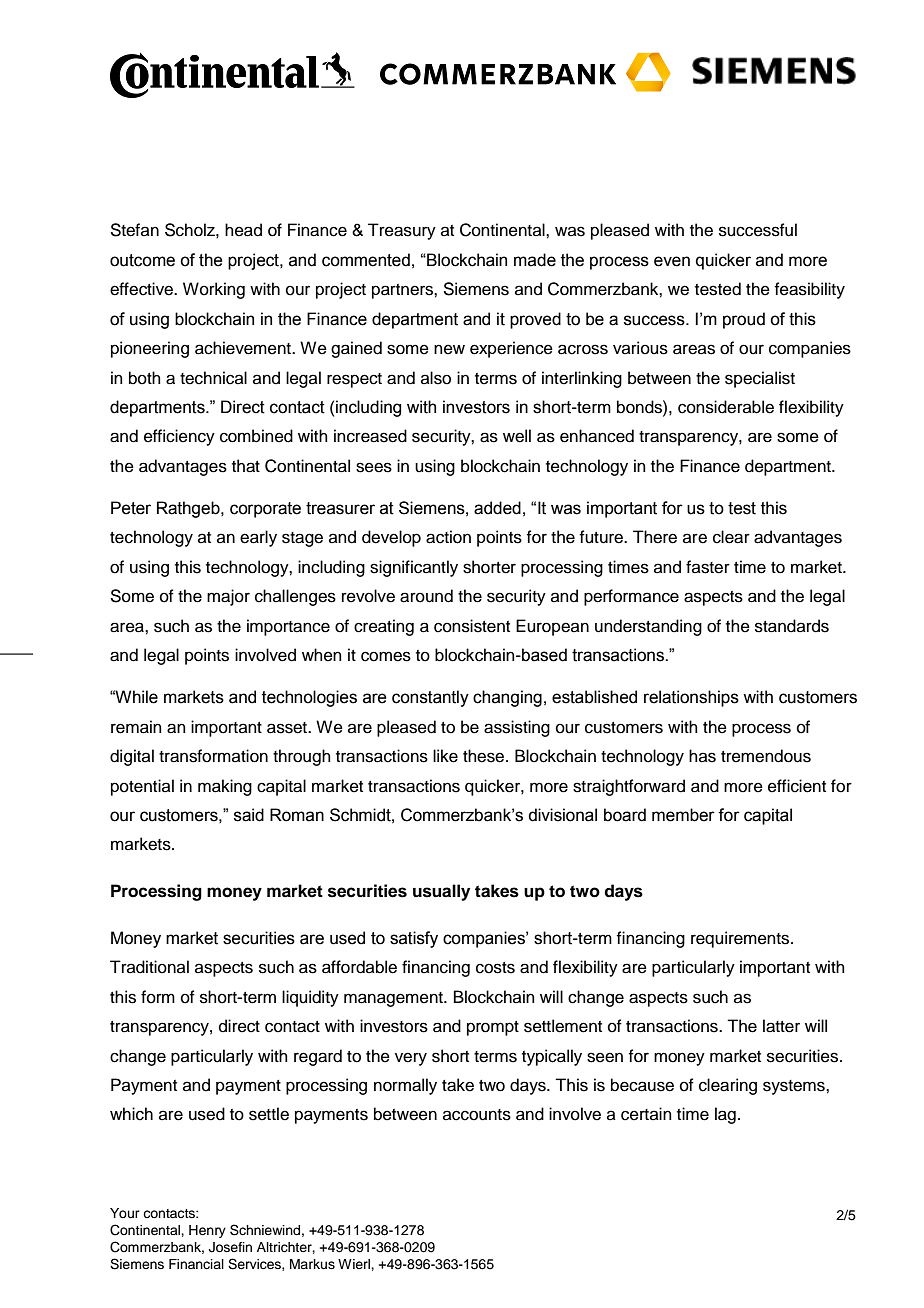  What do you see at coordinates (725, 1115) in the screenshot?
I see `lag` at bounding box center [725, 1115].
